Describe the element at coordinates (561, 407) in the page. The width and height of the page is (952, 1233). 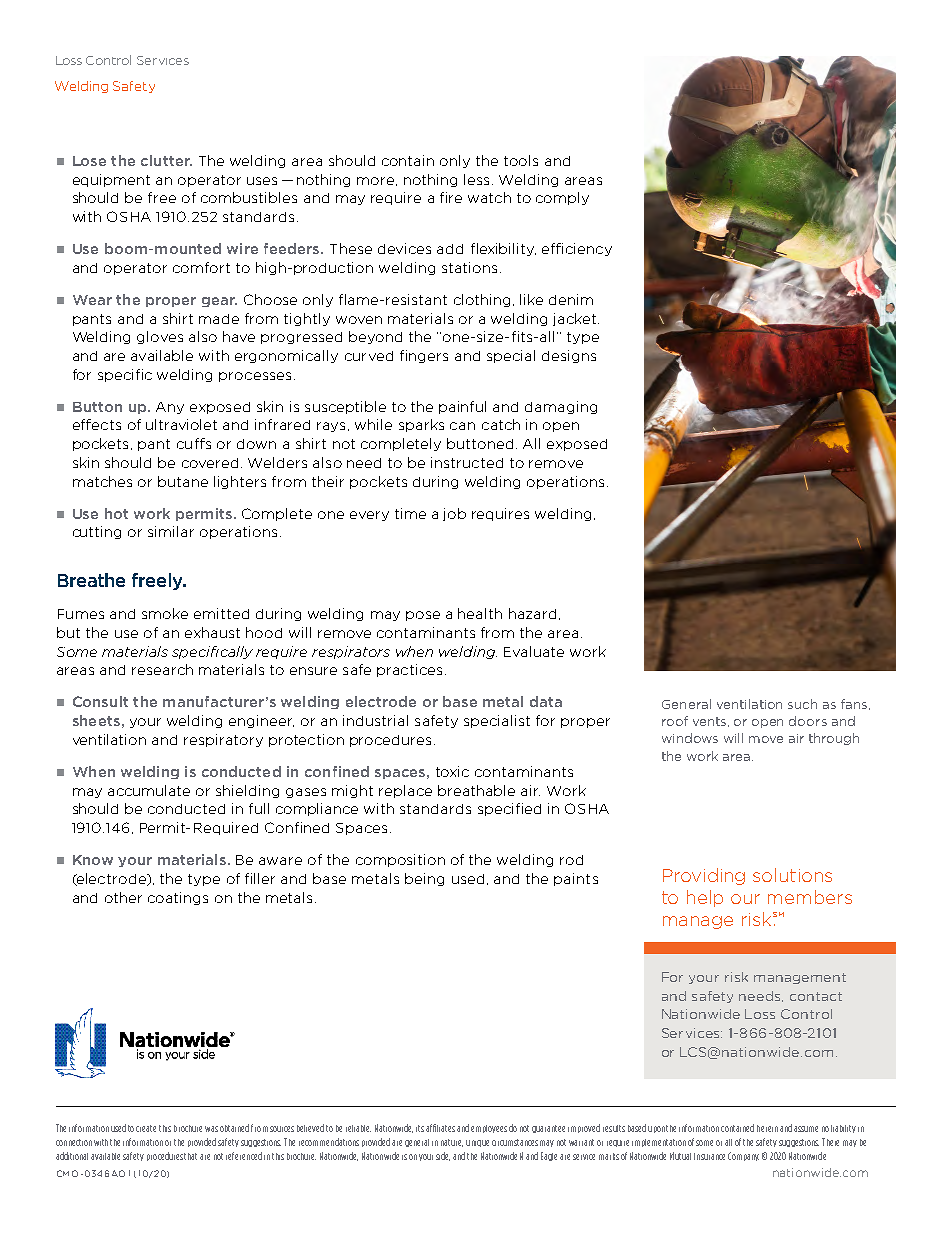
I see `damaging` at that location.
